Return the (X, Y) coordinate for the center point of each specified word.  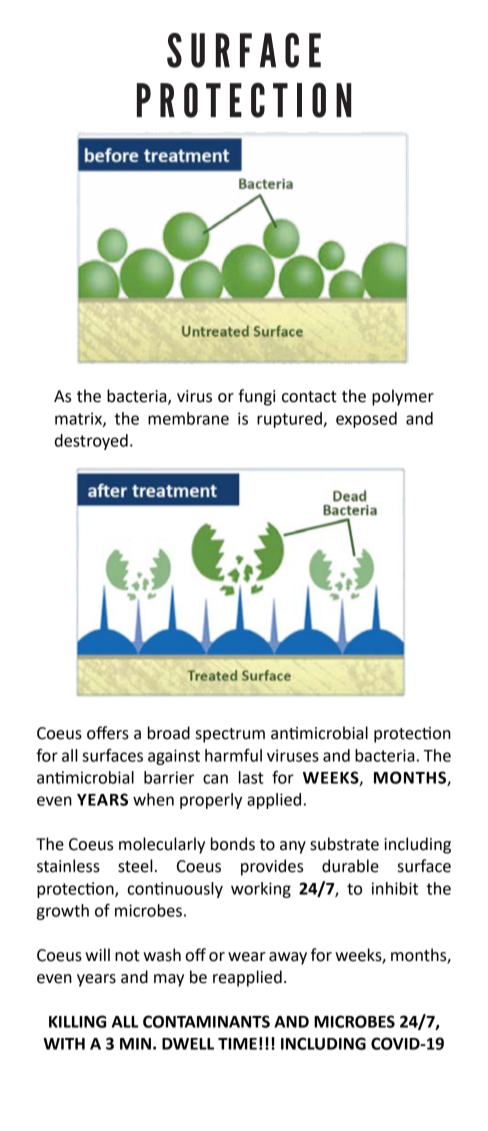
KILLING (77, 1021)
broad (169, 733)
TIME (237, 1044)
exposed (366, 420)
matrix (79, 419)
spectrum (230, 735)
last (251, 777)
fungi (256, 397)
